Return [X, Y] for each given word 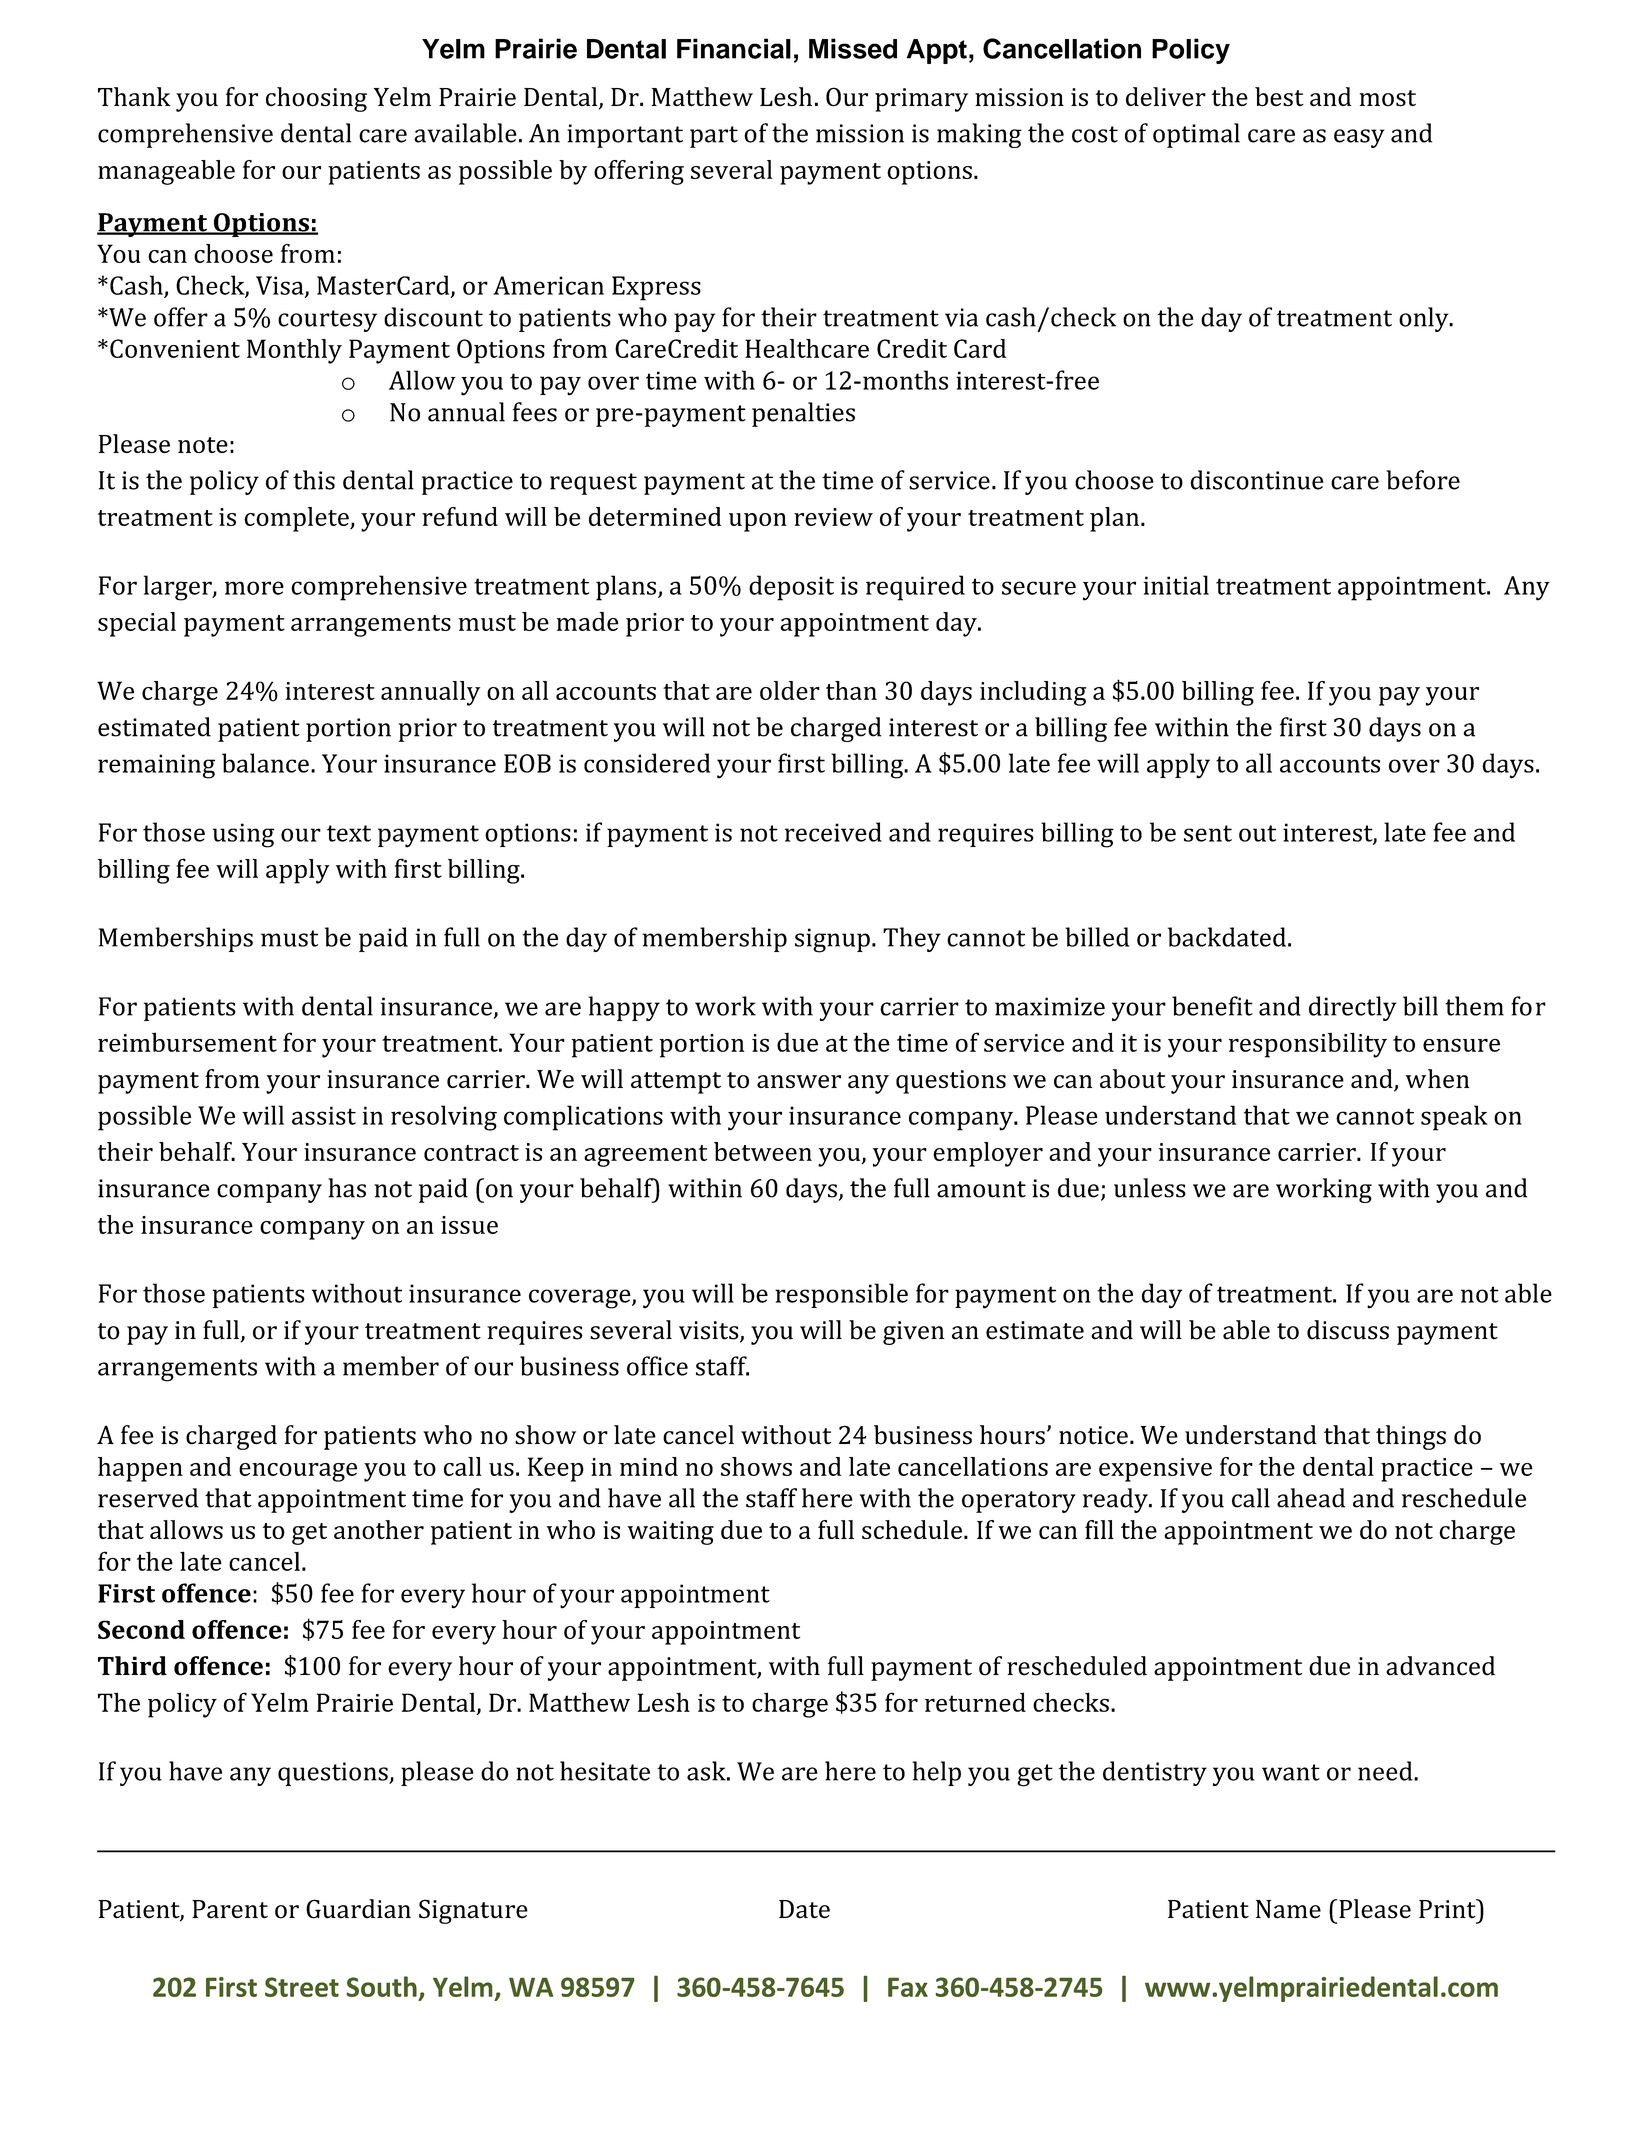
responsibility [1308, 1045]
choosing [316, 99]
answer [799, 1081]
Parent [230, 1909]
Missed [853, 48]
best [1279, 97]
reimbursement [187, 1042]
